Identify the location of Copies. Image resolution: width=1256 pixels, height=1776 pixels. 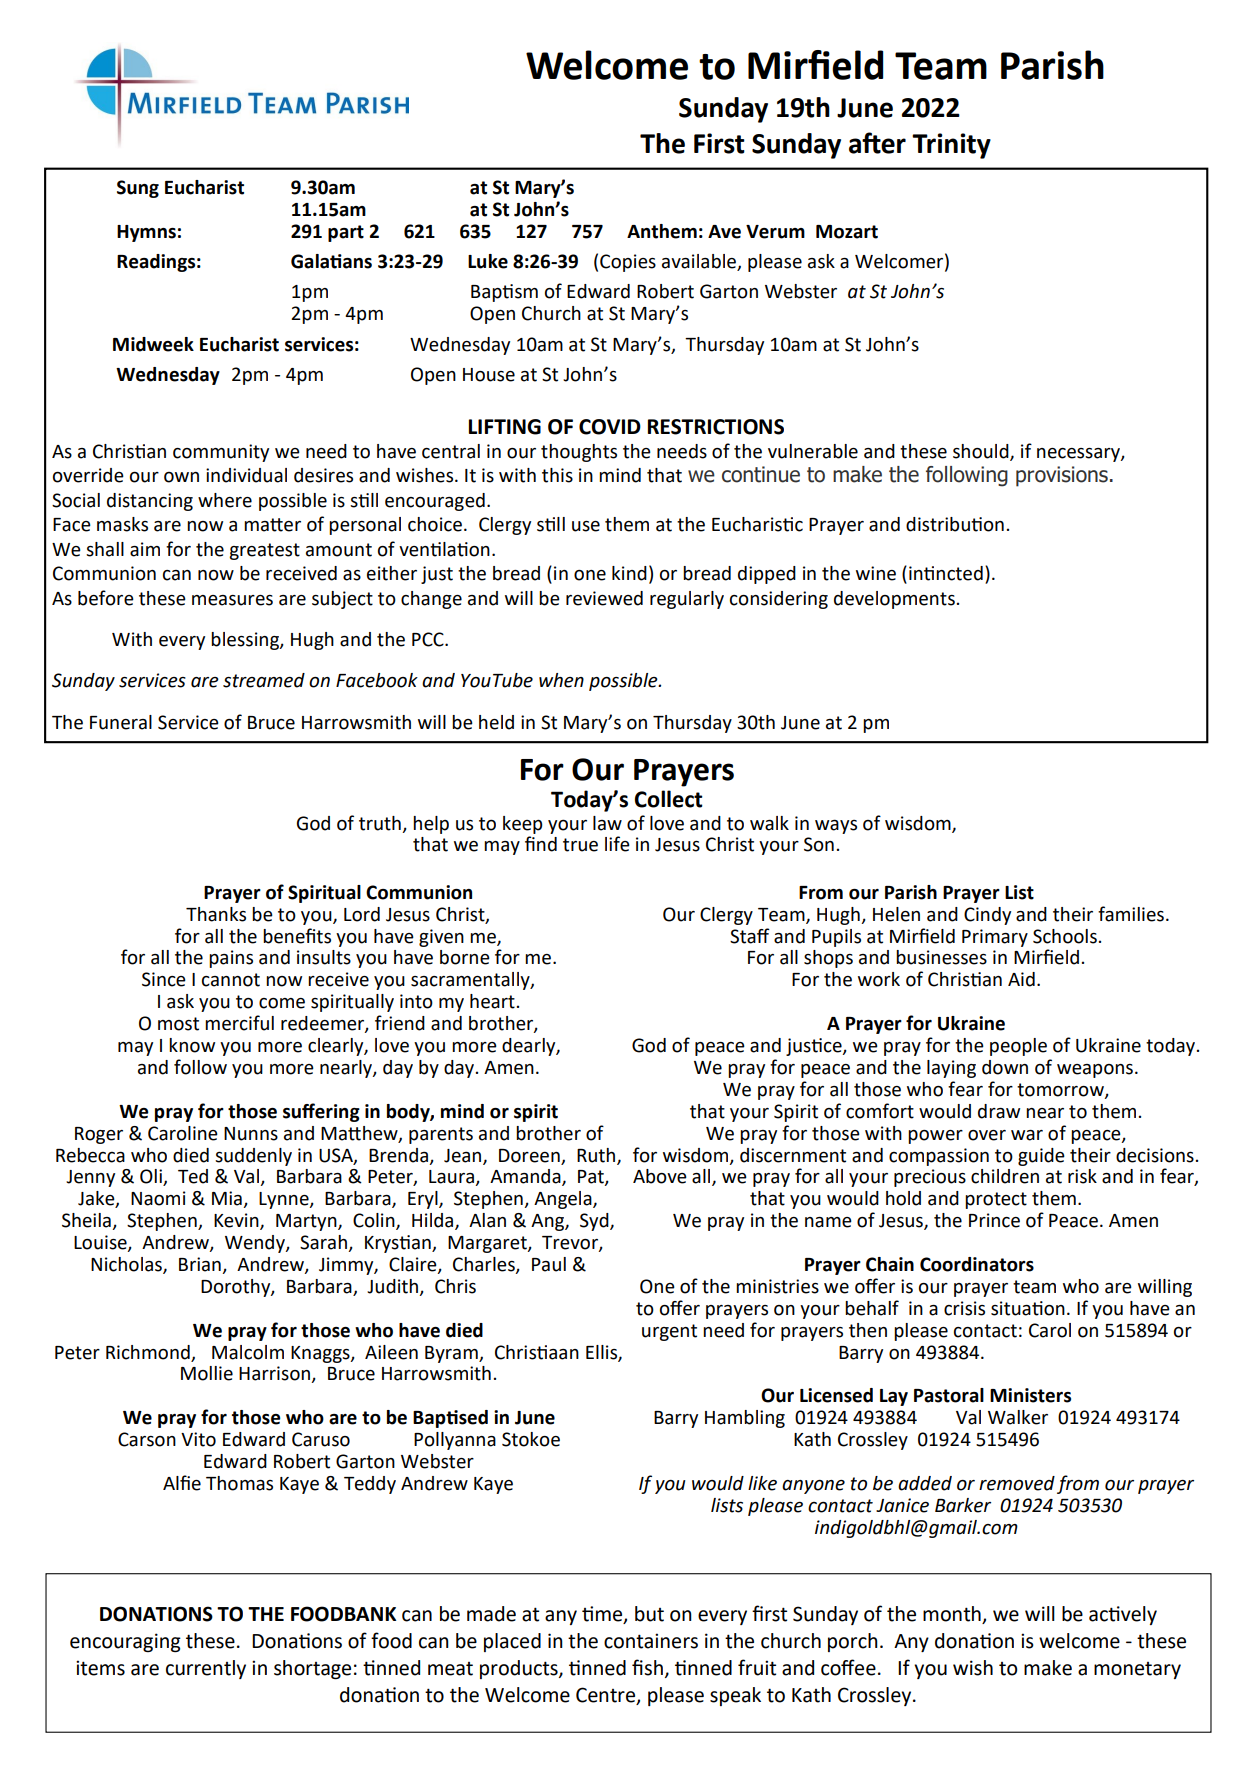
(628, 263).
